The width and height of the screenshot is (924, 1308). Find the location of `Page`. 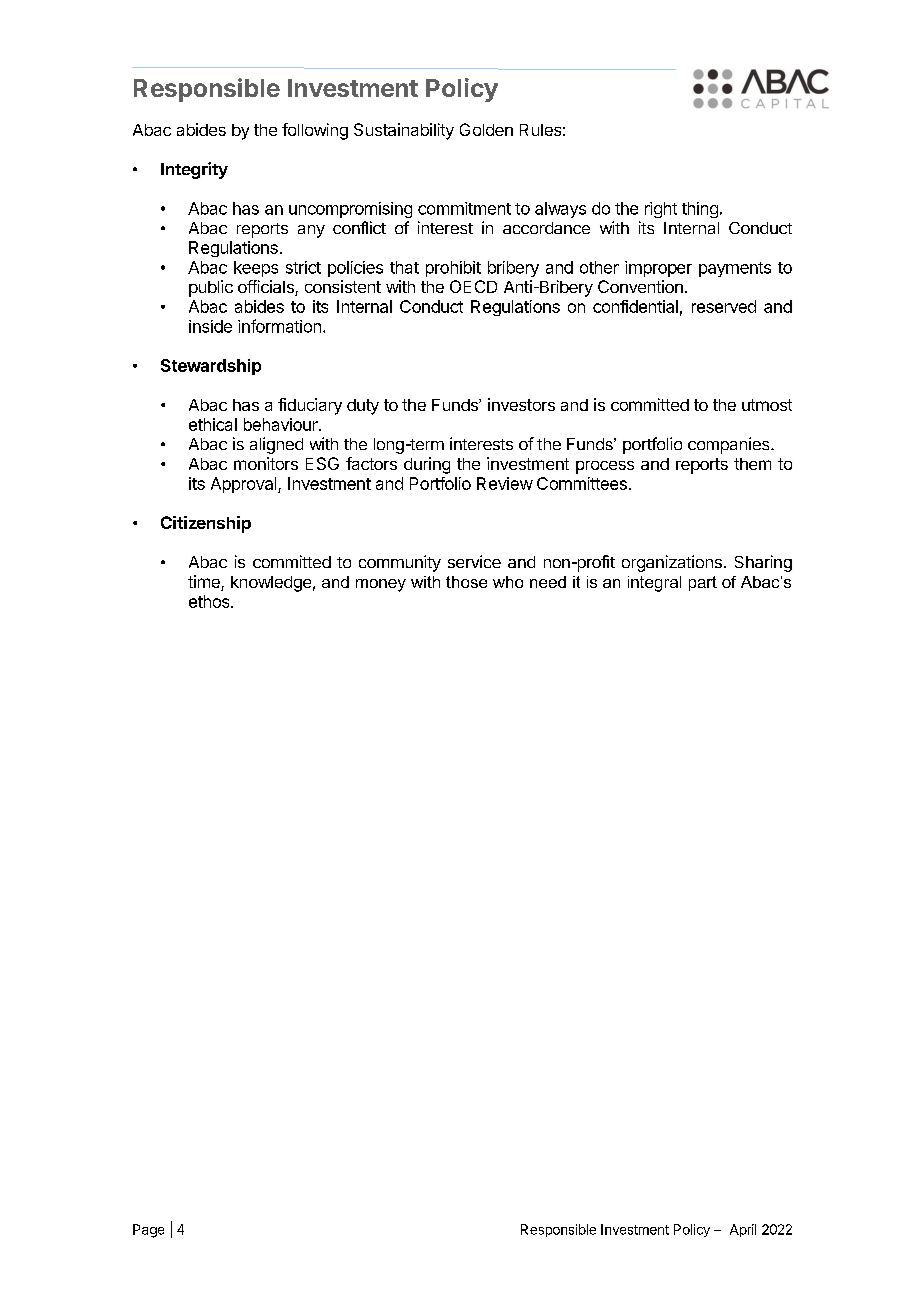

Page is located at coordinates (148, 1231).
